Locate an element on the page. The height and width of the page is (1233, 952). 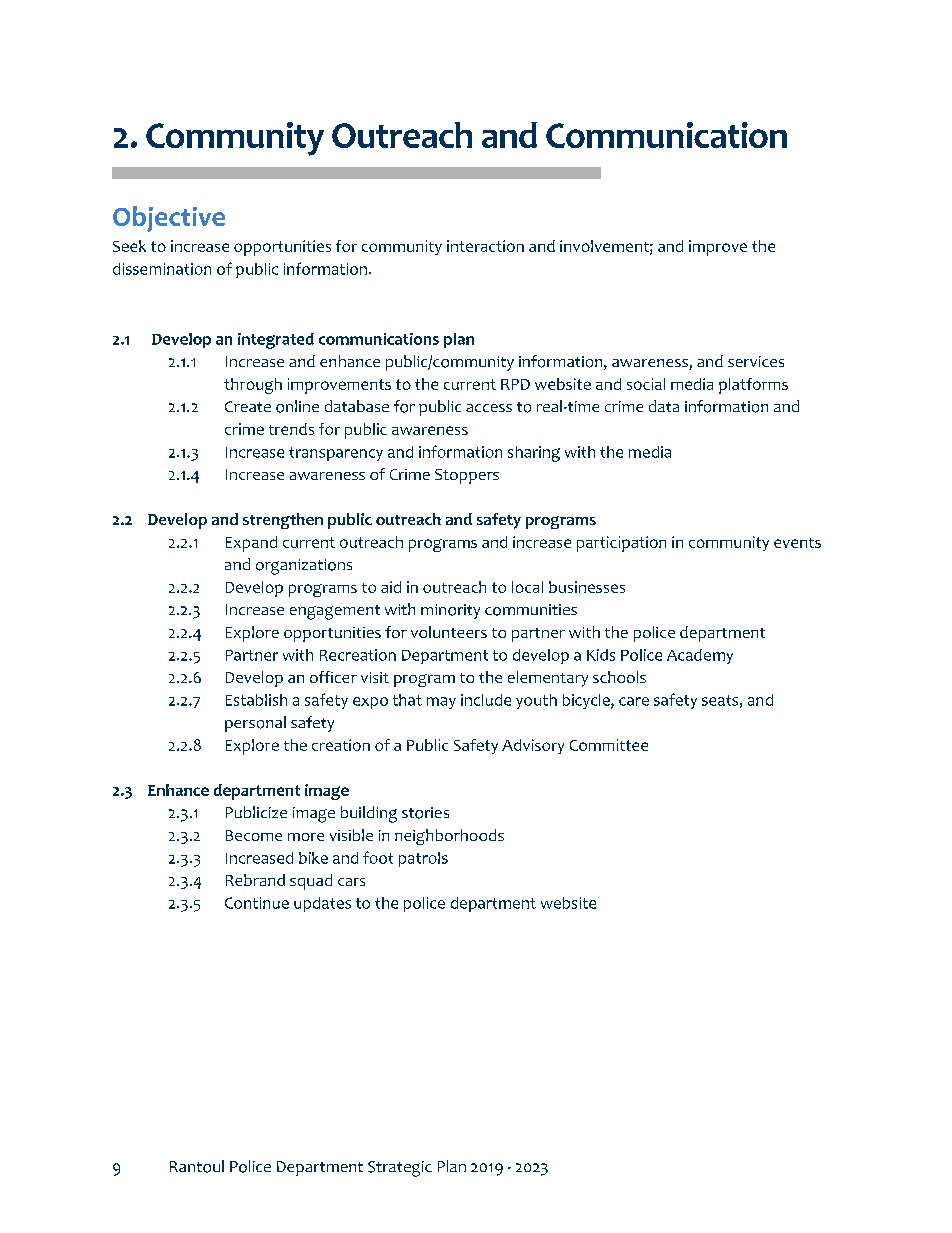
Create is located at coordinates (248, 406).
